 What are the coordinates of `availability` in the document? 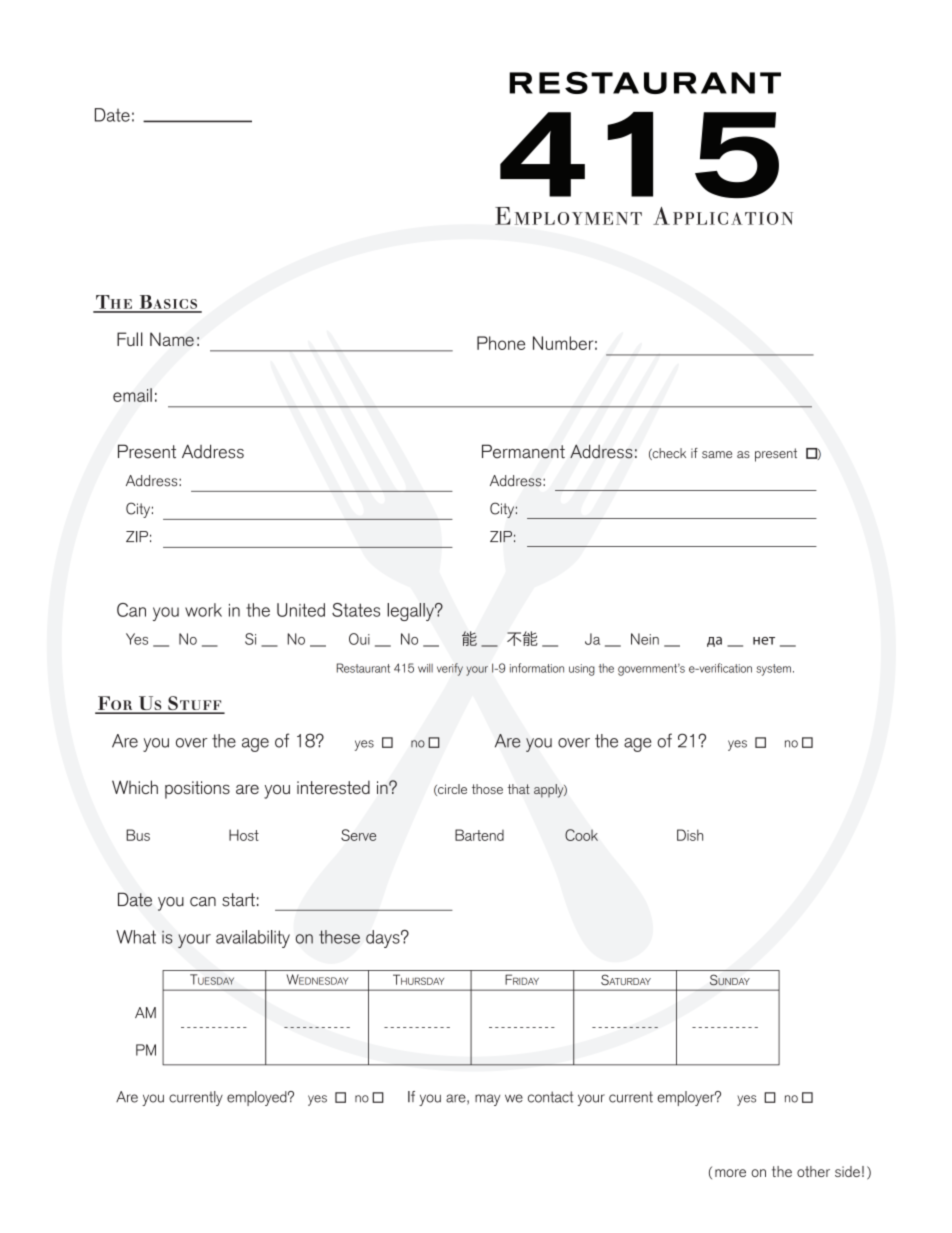 It's located at (253, 939).
